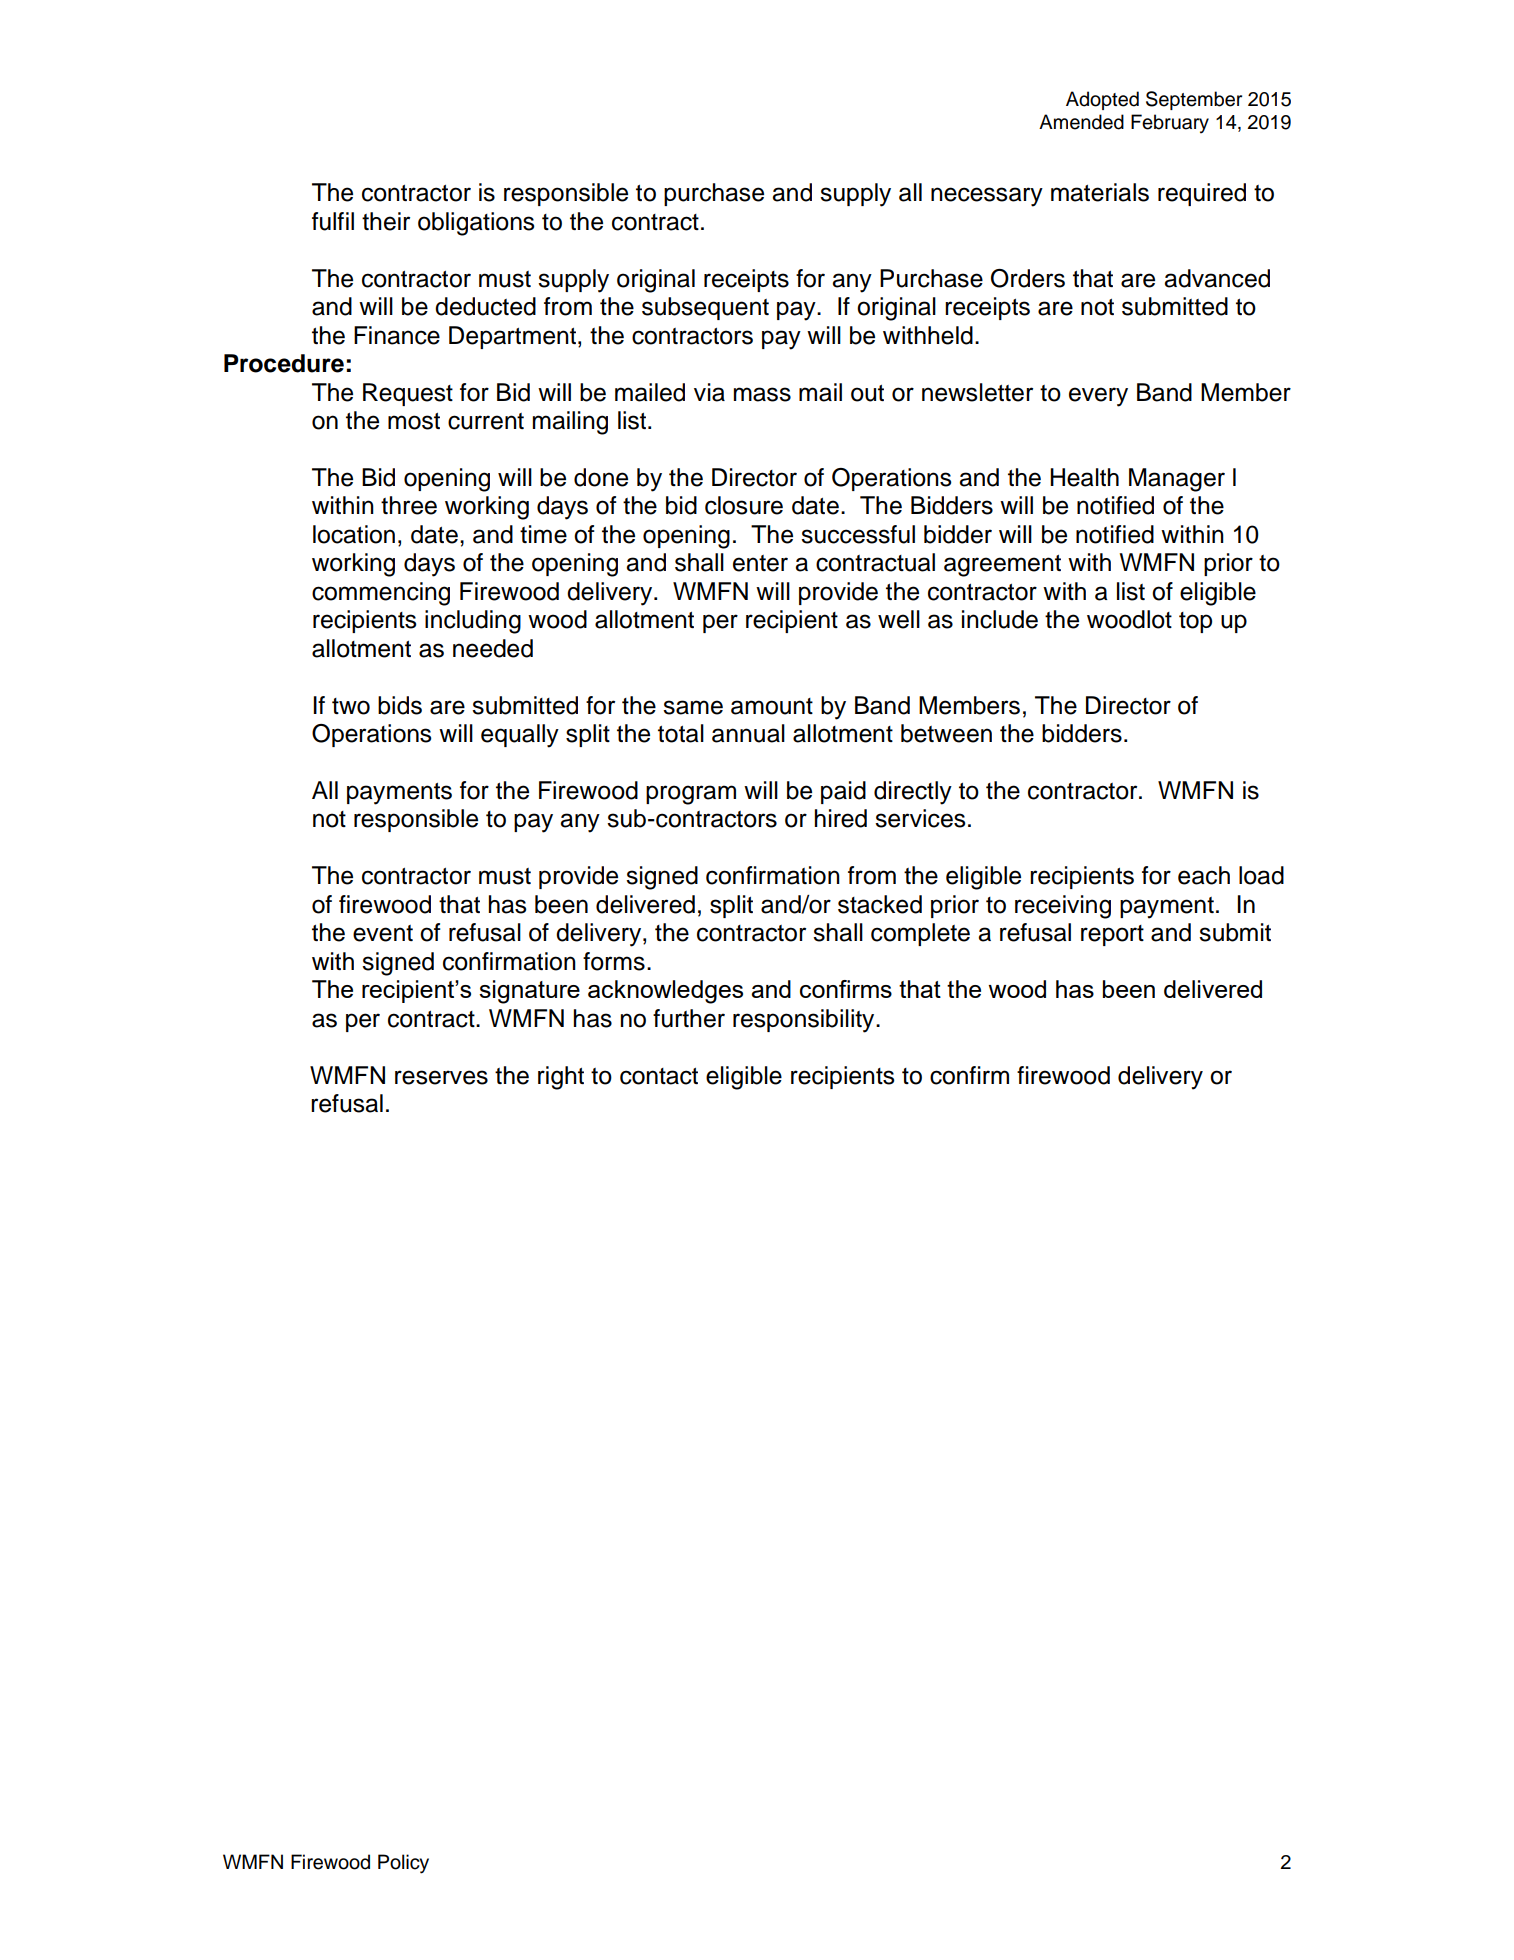 This page has height=1960, width=1514. Describe the element at coordinates (705, 308) in the page. I see `subsequent` at that location.
